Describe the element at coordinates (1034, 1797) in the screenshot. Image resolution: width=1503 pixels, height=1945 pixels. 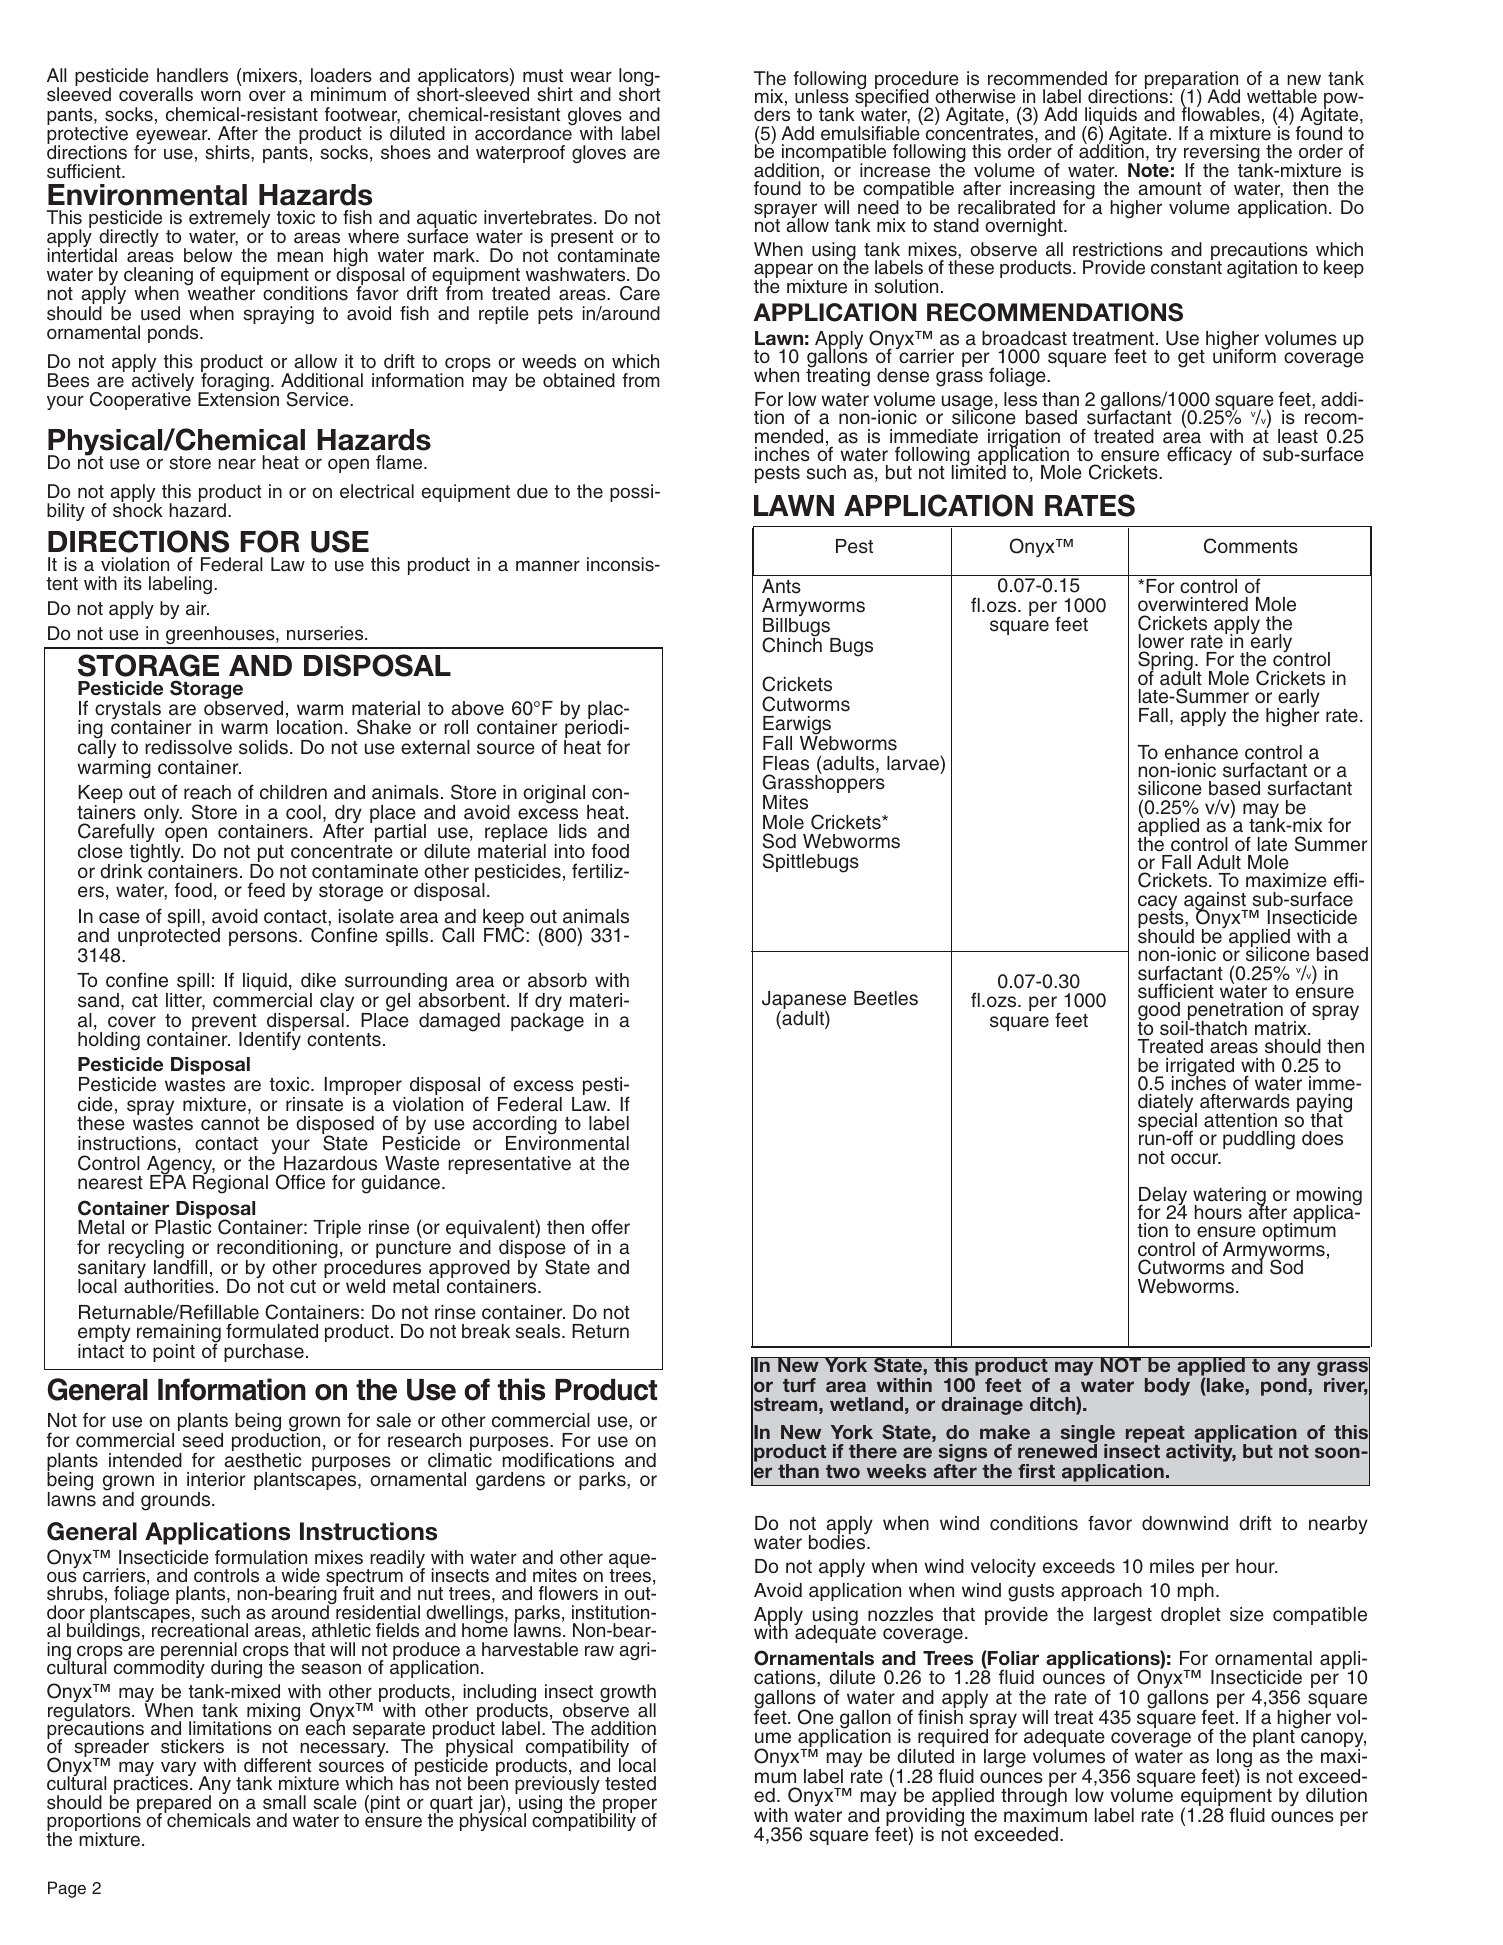
I see `through` at that location.
